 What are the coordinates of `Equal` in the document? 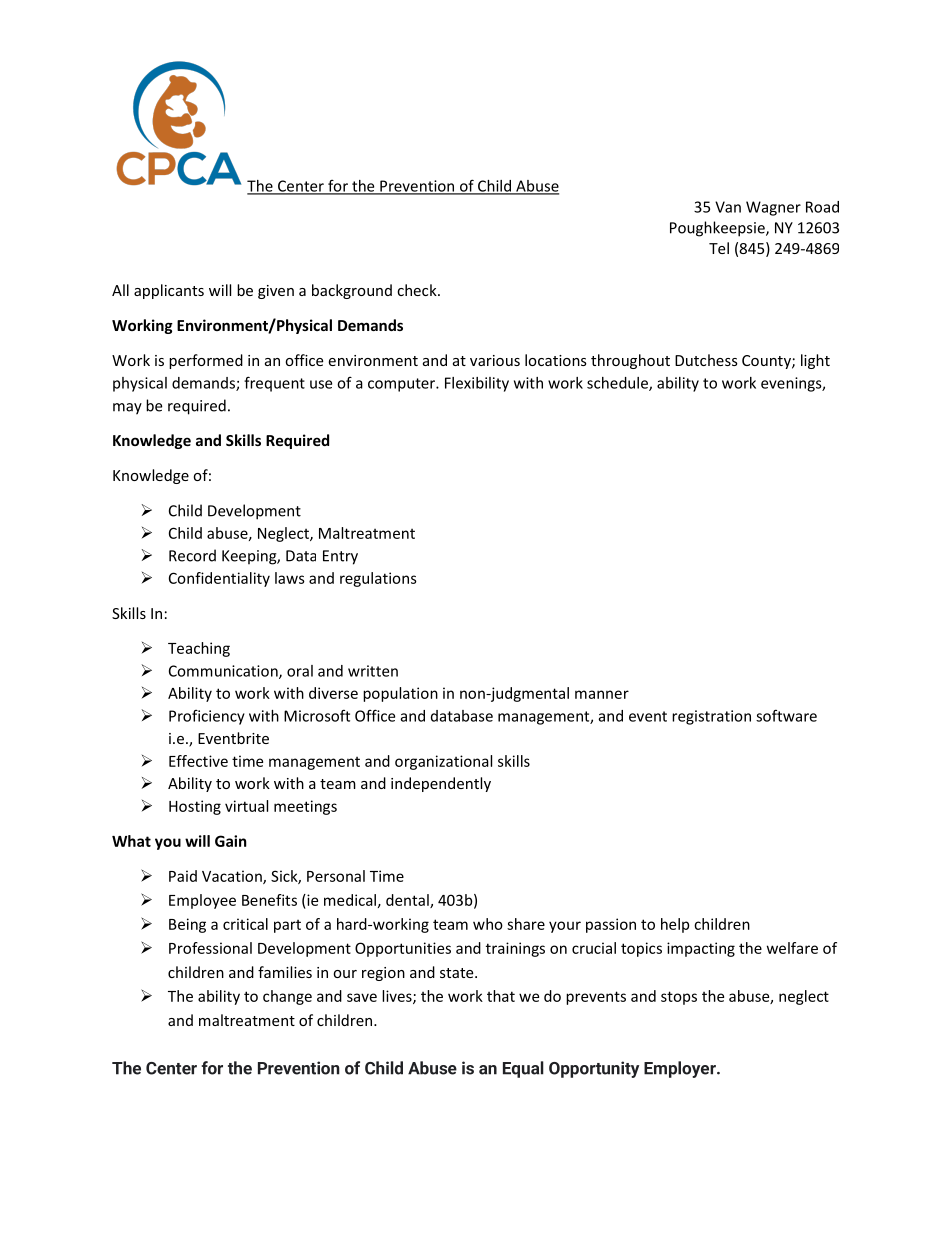 It's located at (523, 1069).
